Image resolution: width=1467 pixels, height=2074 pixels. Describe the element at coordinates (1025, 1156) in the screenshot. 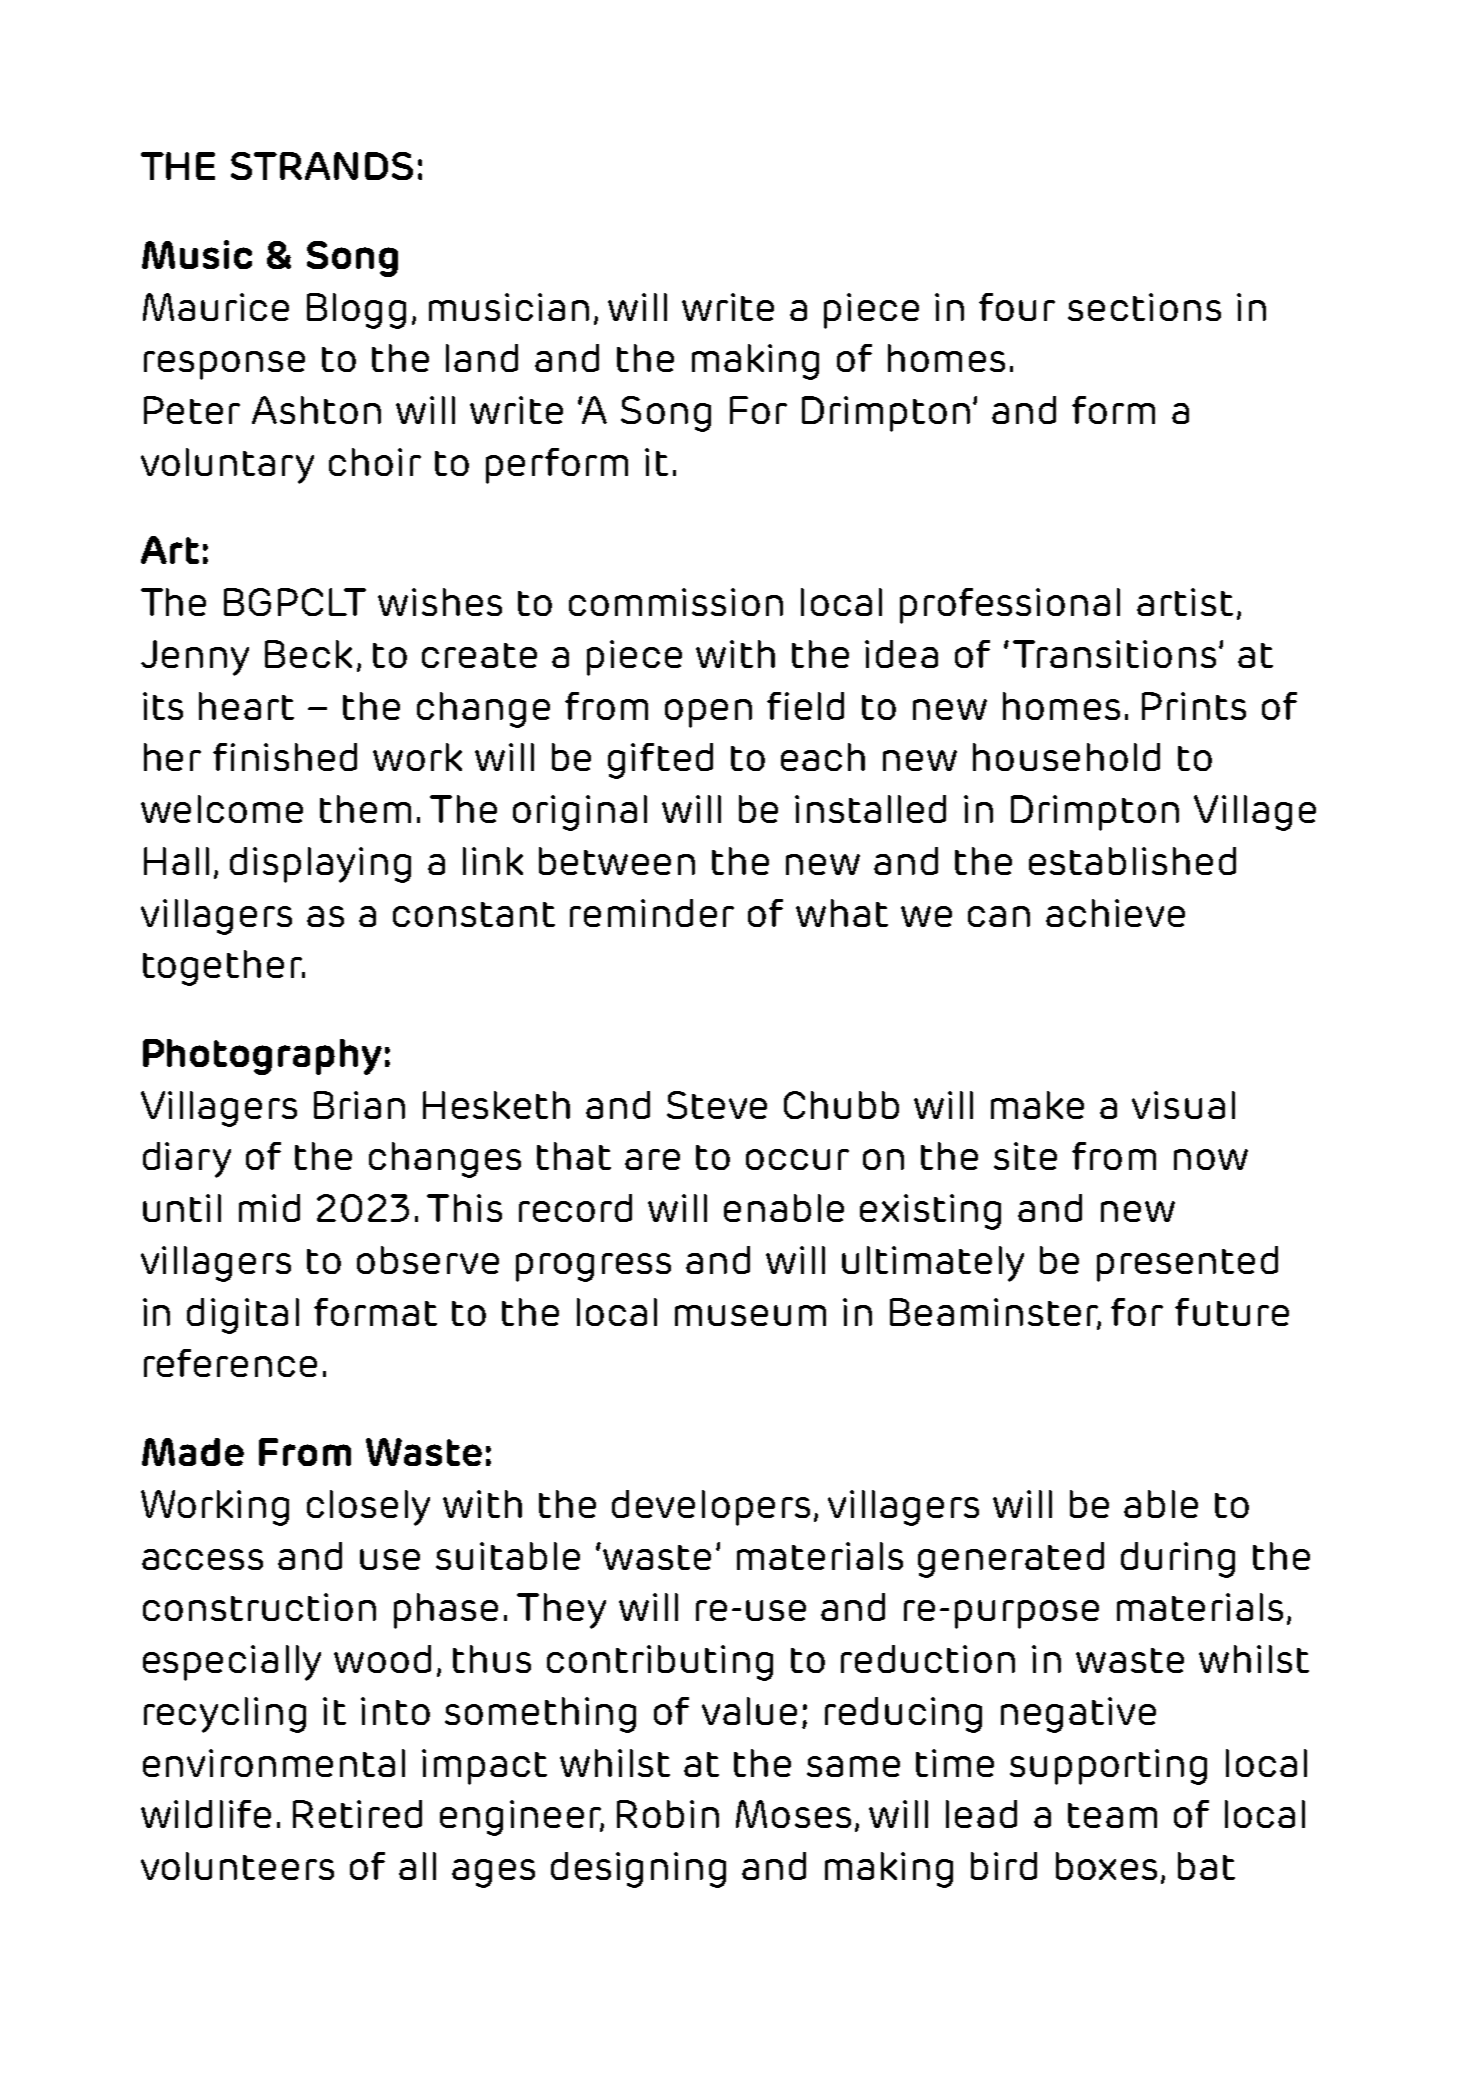

I see `site` at that location.
